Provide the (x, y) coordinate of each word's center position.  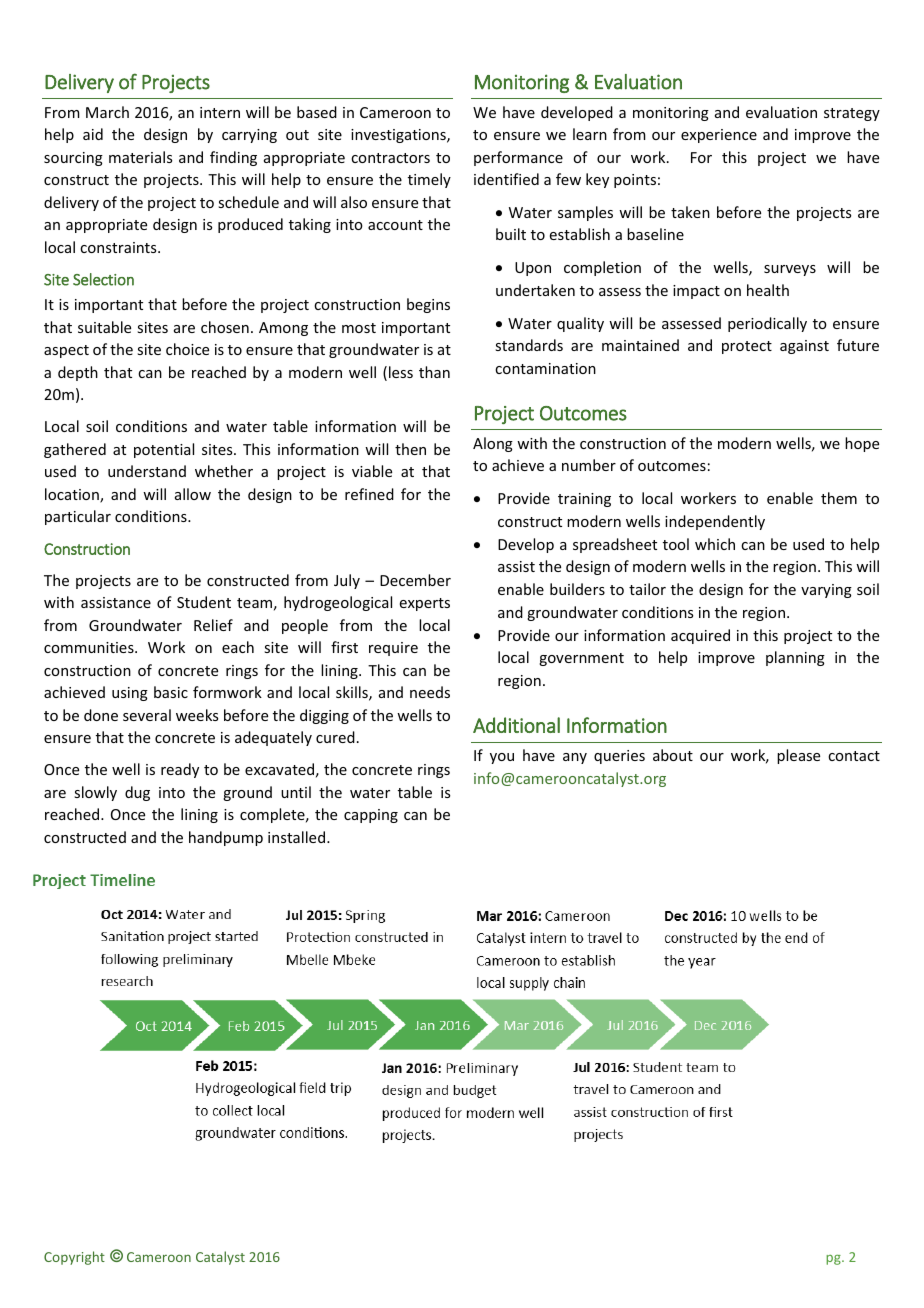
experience (719, 136)
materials (140, 157)
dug (137, 793)
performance (518, 158)
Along (493, 444)
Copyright (74, 1258)
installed (296, 837)
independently (715, 522)
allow (193, 494)
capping (371, 816)
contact (854, 756)
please (798, 756)
